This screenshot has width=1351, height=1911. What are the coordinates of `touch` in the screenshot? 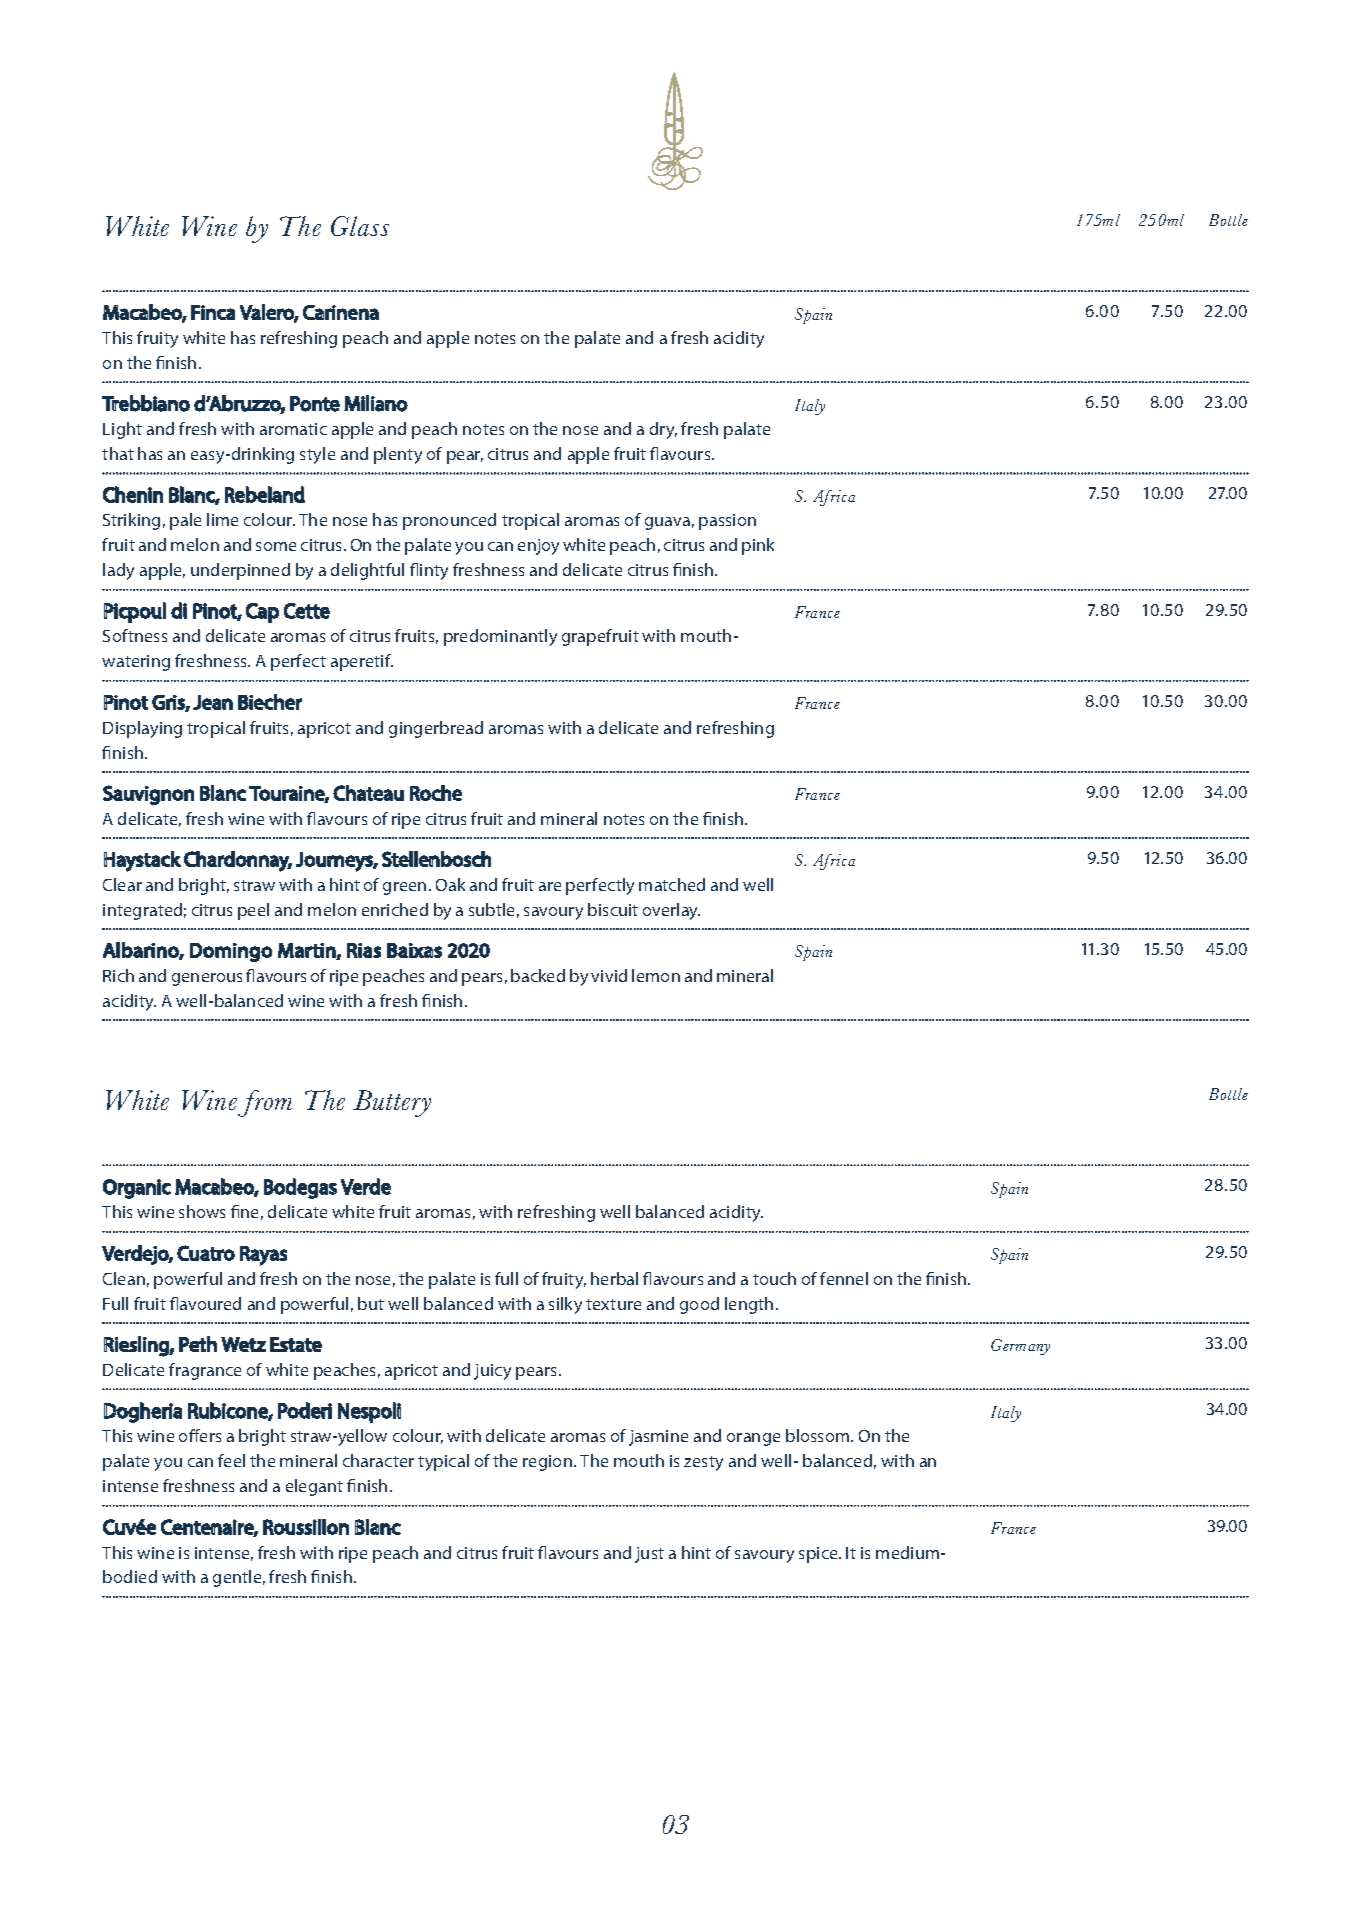 It's located at (774, 1278).
